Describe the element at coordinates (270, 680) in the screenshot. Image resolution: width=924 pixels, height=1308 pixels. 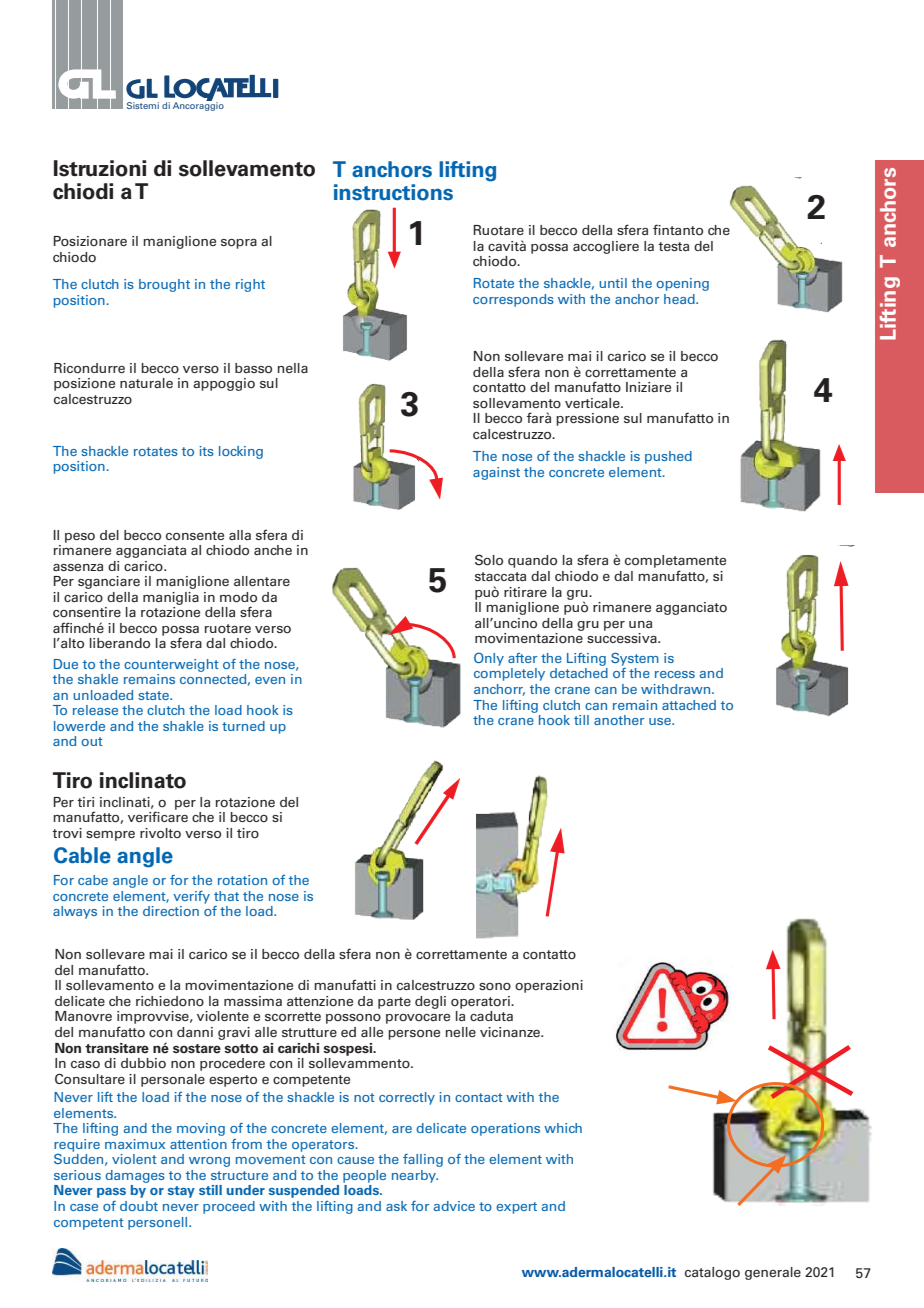
I see `even` at that location.
